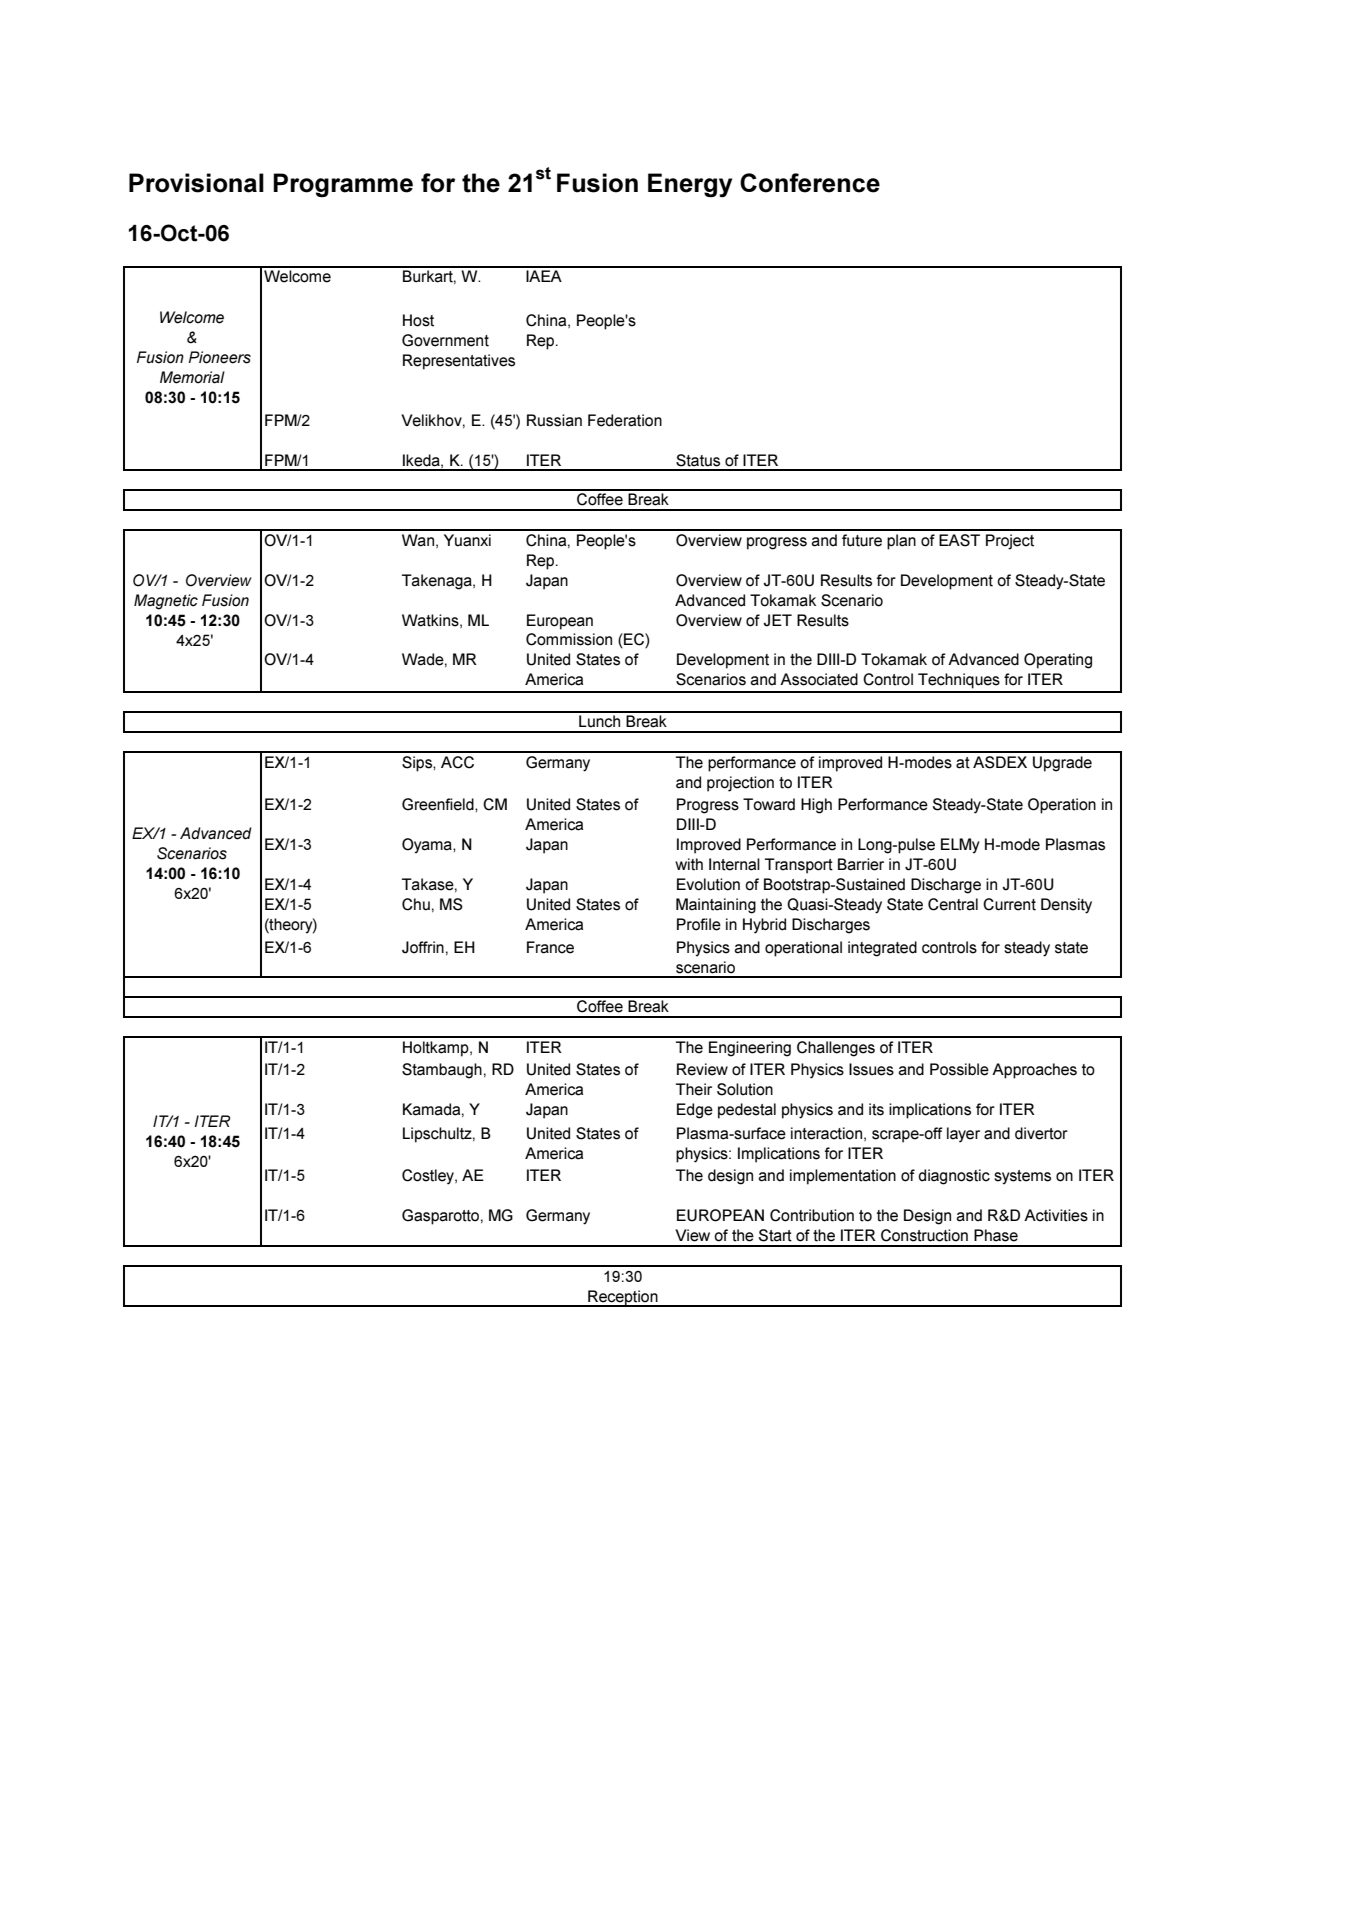  What do you see at coordinates (428, 846) in the screenshot?
I see `Oyama` at bounding box center [428, 846].
